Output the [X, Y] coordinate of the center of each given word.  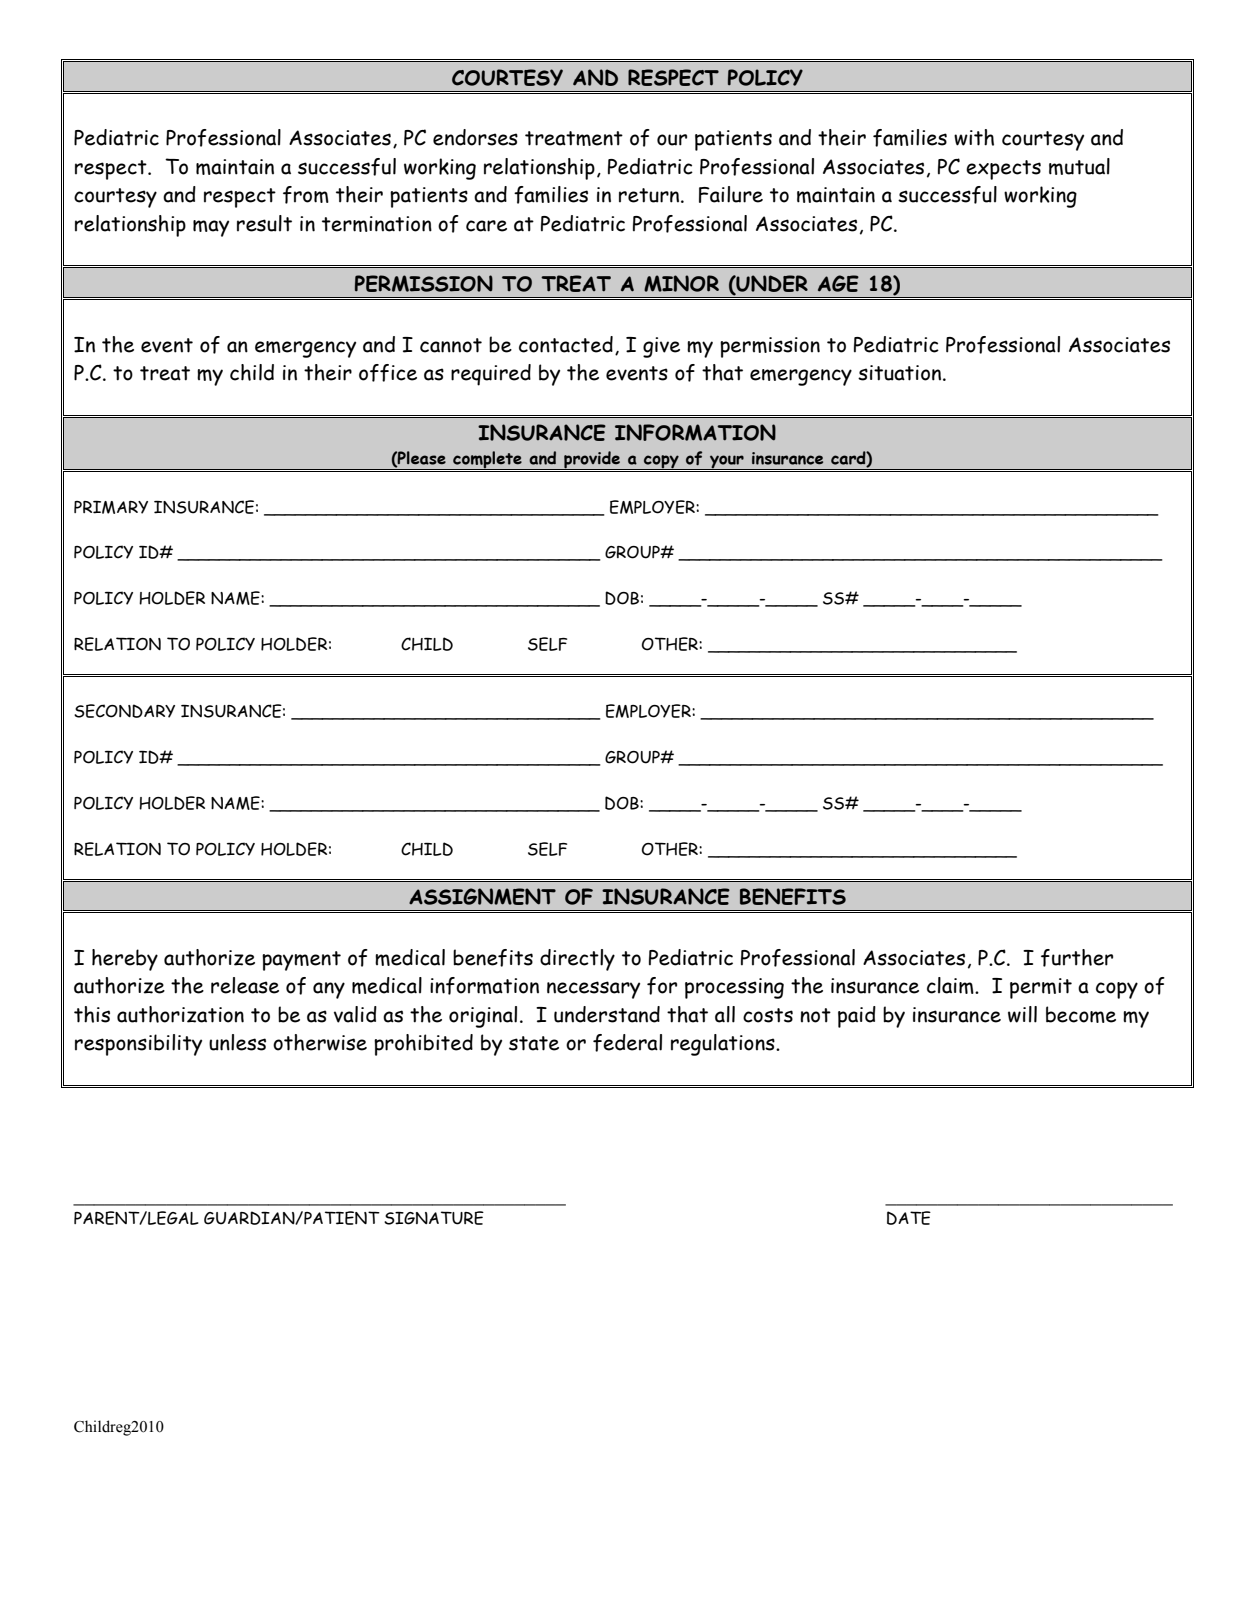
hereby [125, 960]
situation [901, 373]
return [650, 195]
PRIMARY [111, 507]
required [491, 375]
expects [1003, 170]
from [306, 195]
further [1077, 958]
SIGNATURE [434, 1218]
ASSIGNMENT [482, 896]
